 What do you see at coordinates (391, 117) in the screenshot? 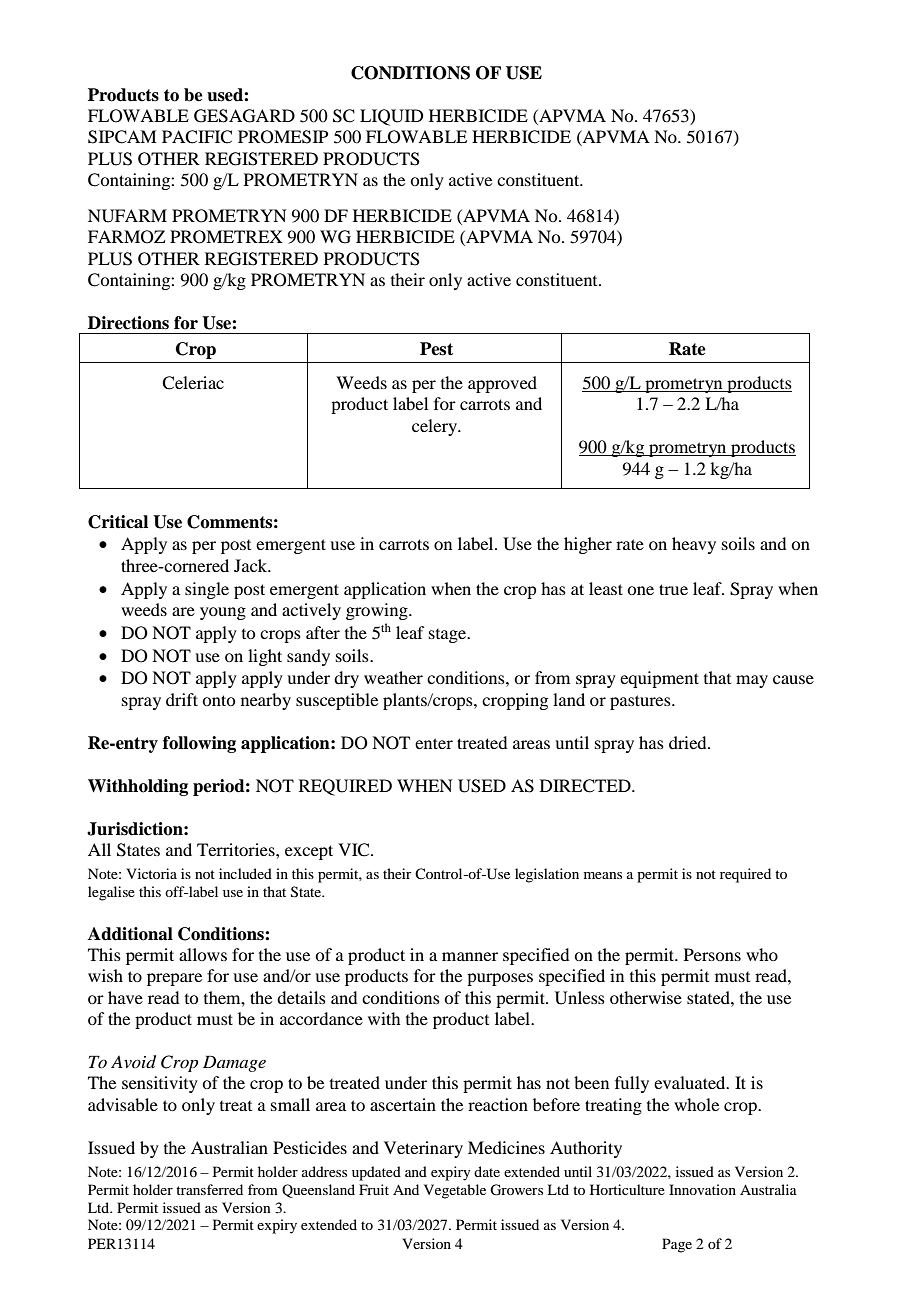
I see `LIQUID` at bounding box center [391, 117].
